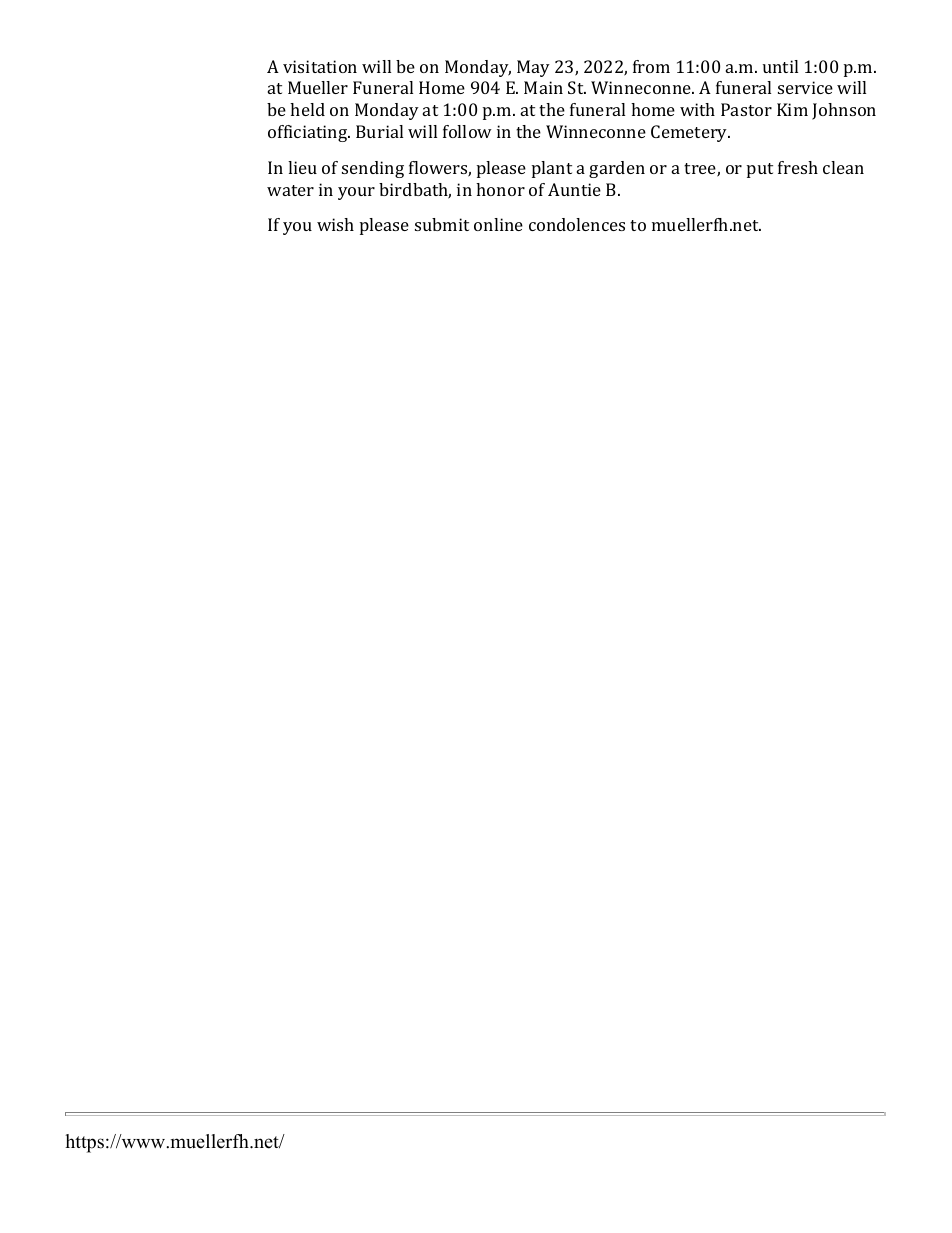 The width and height of the image is (952, 1233). What do you see at coordinates (373, 169) in the image?
I see `sending` at bounding box center [373, 169].
